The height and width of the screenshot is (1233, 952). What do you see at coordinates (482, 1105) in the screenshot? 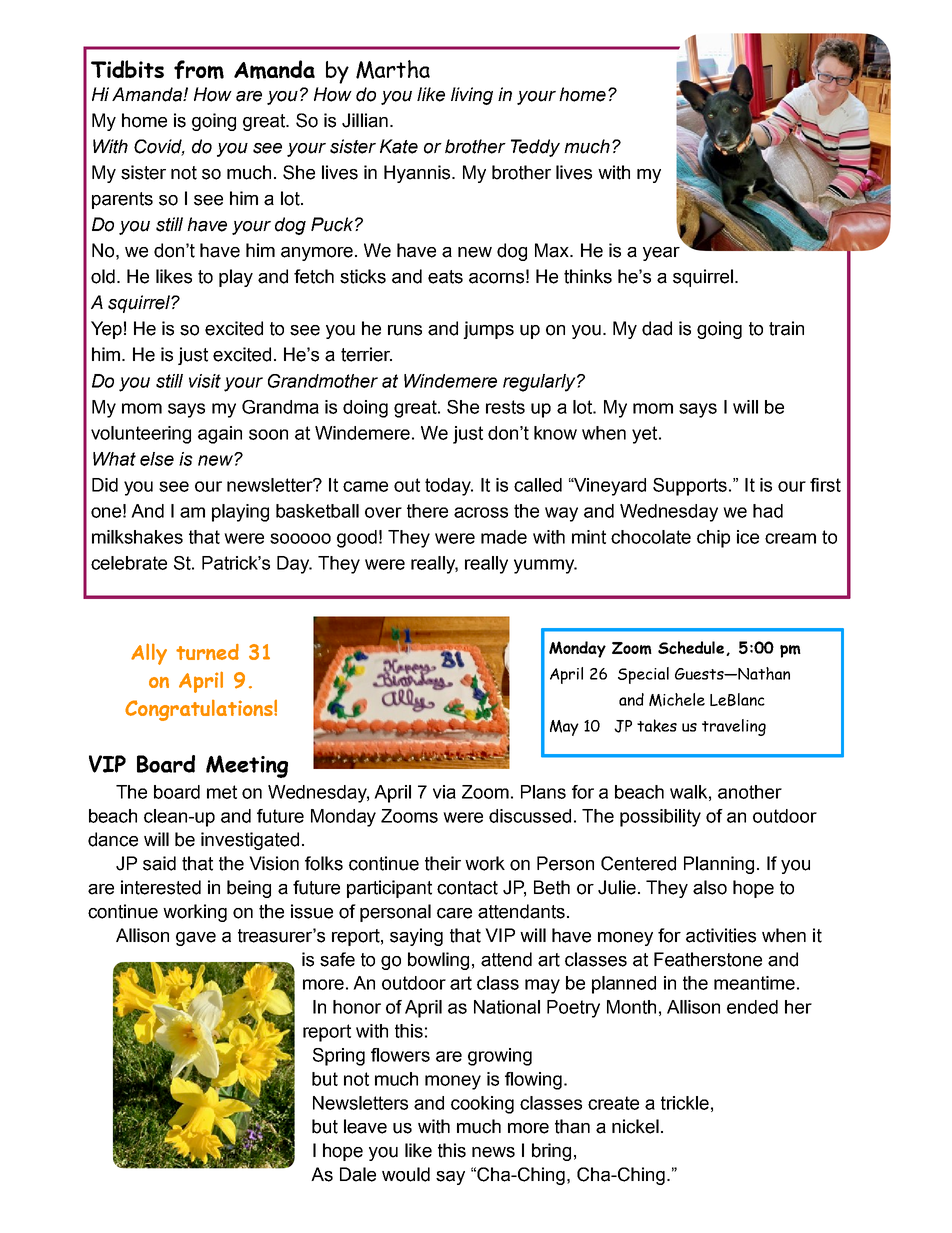
I see `cooking` at bounding box center [482, 1105].
